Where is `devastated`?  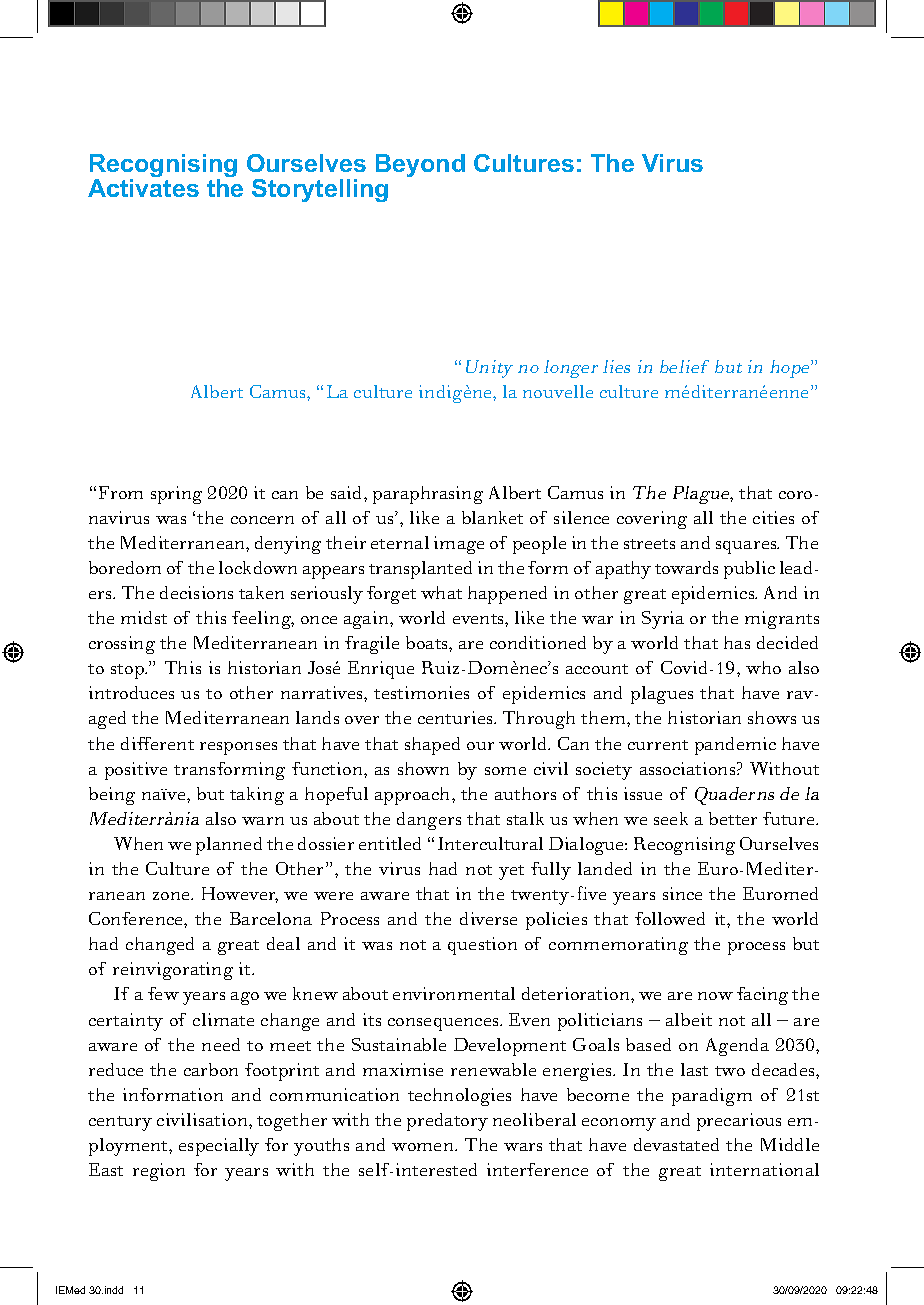 devastated is located at coordinates (676, 1144).
